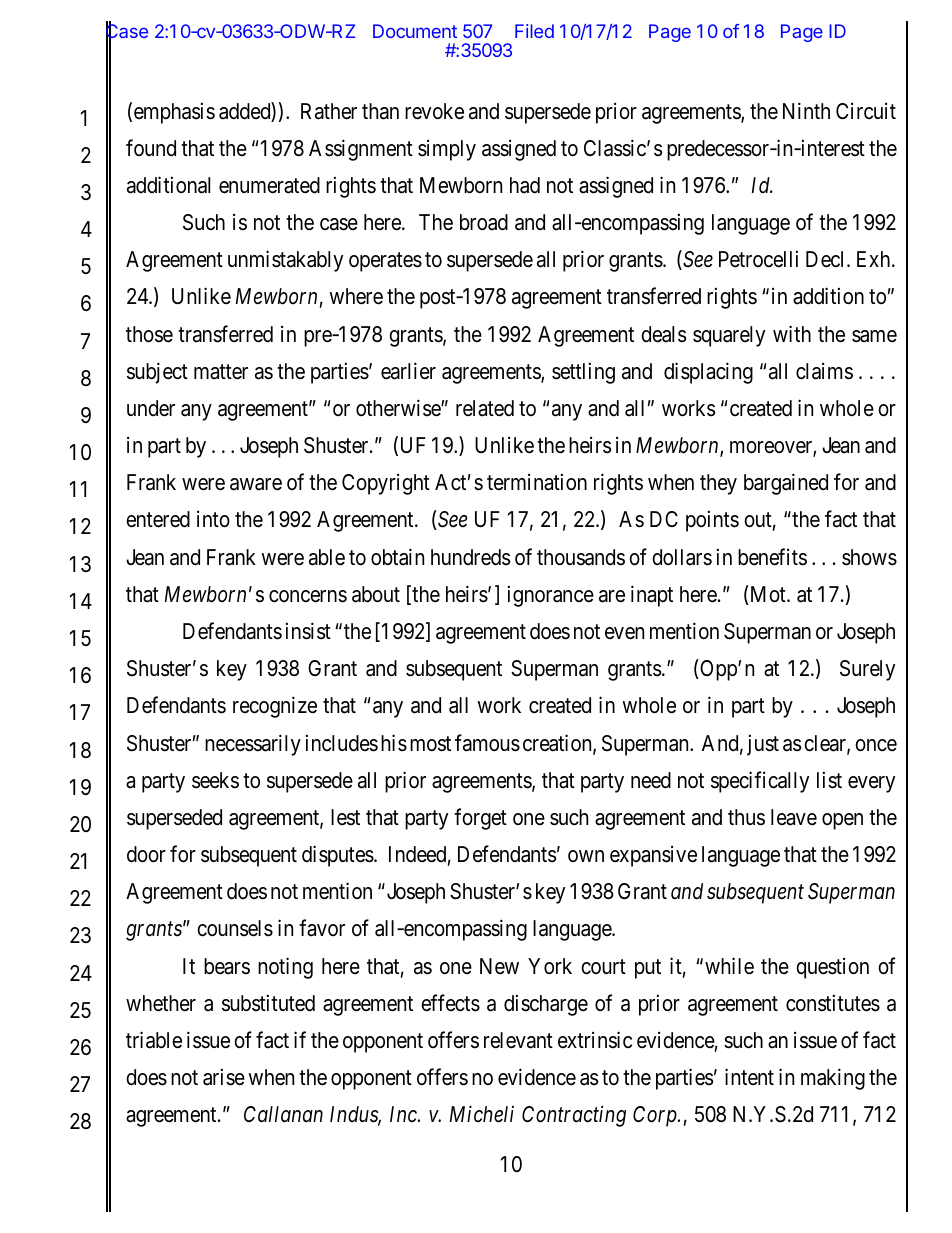 The height and width of the screenshot is (1233, 952). What do you see at coordinates (213, 519) in the screenshot?
I see `into` at bounding box center [213, 519].
